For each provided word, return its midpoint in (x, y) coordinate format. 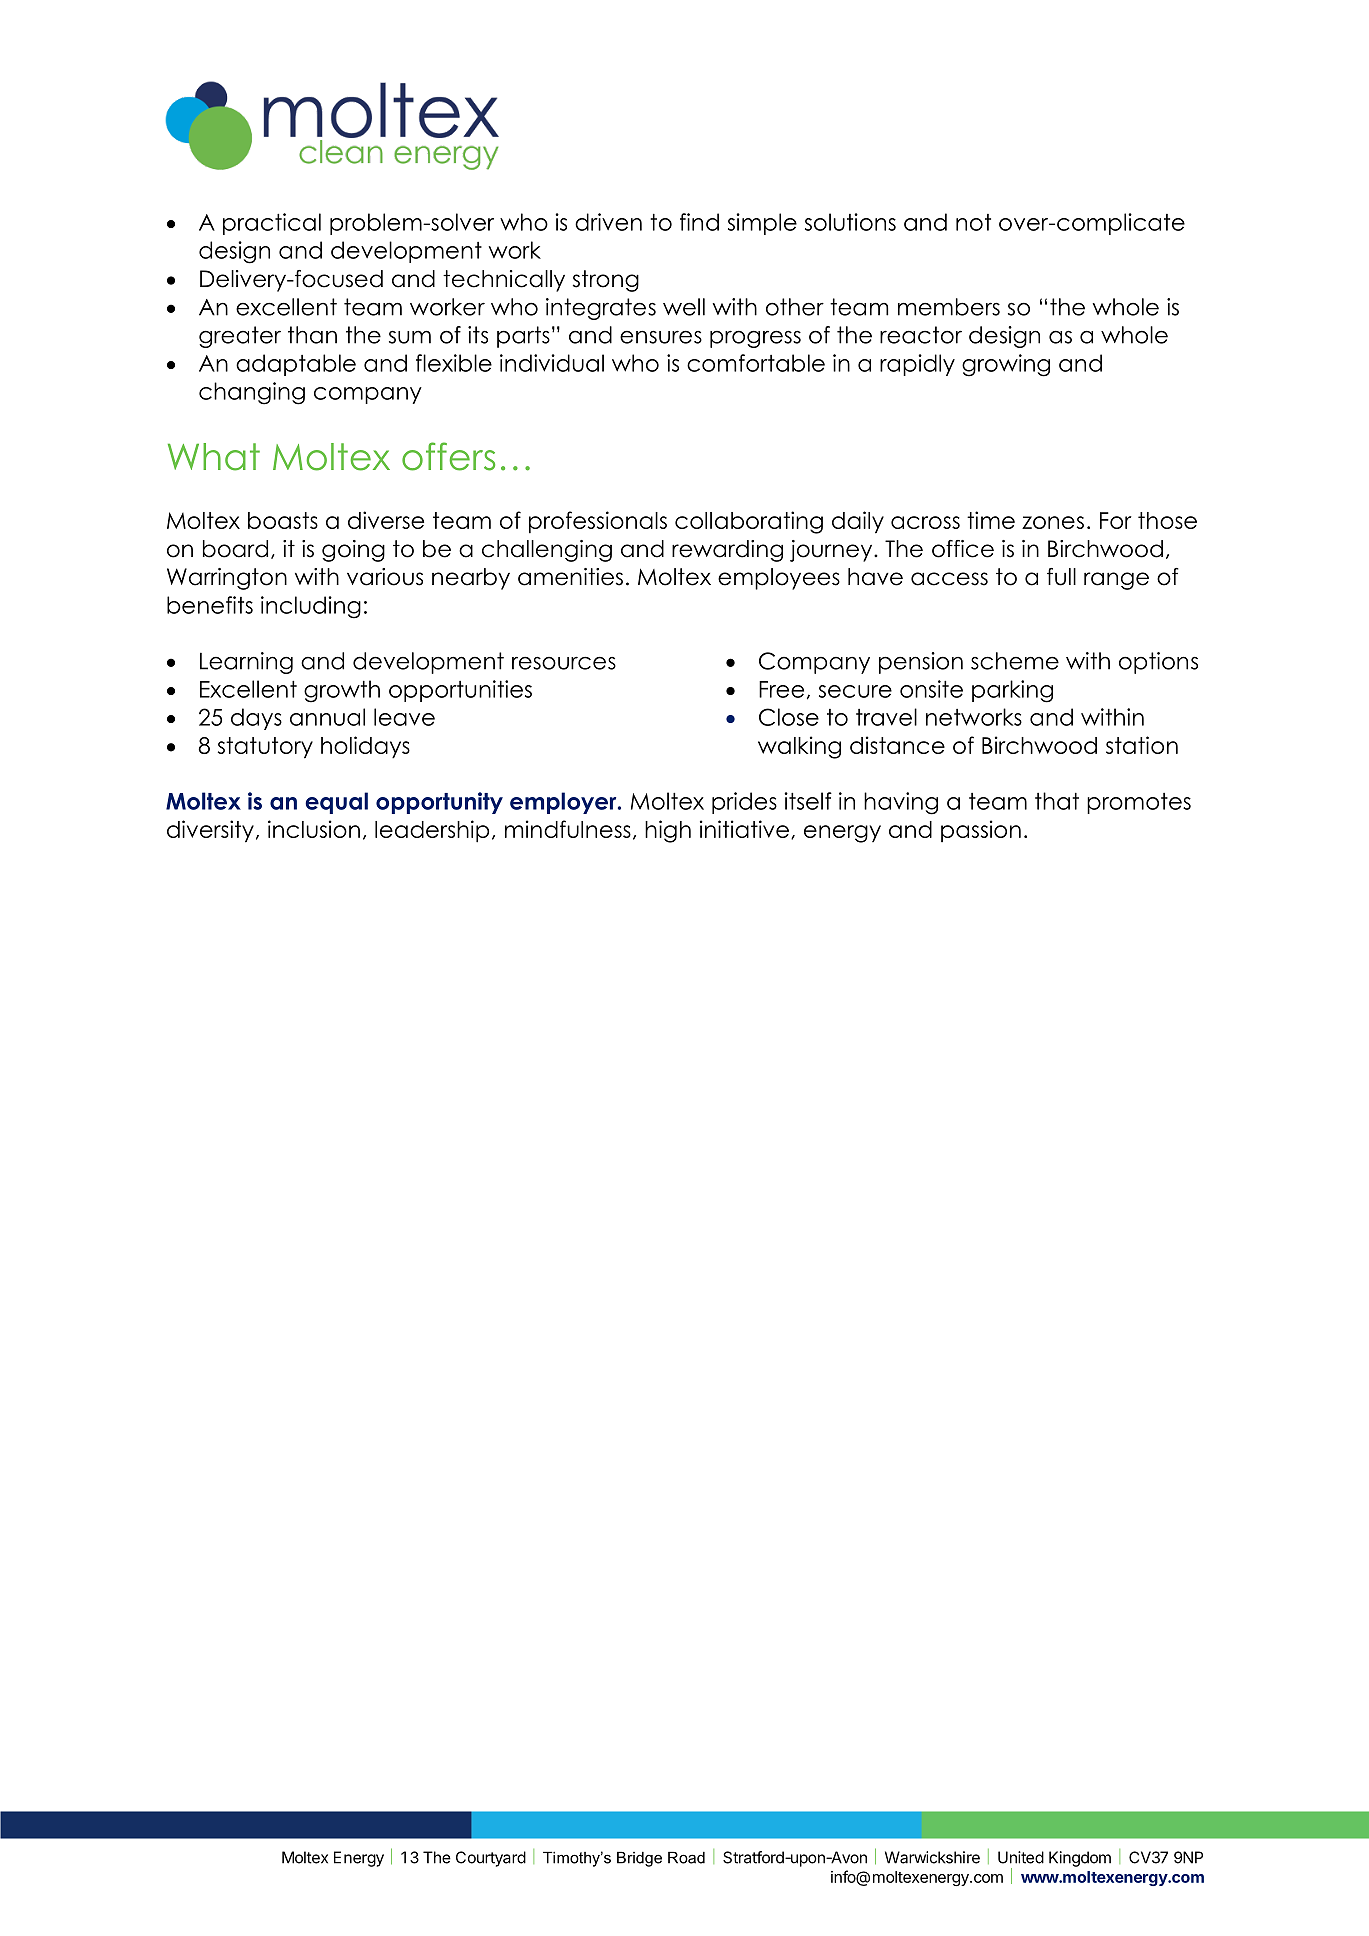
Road (686, 1857)
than (312, 335)
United (1021, 1857)
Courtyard (491, 1859)
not (973, 222)
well (684, 307)
